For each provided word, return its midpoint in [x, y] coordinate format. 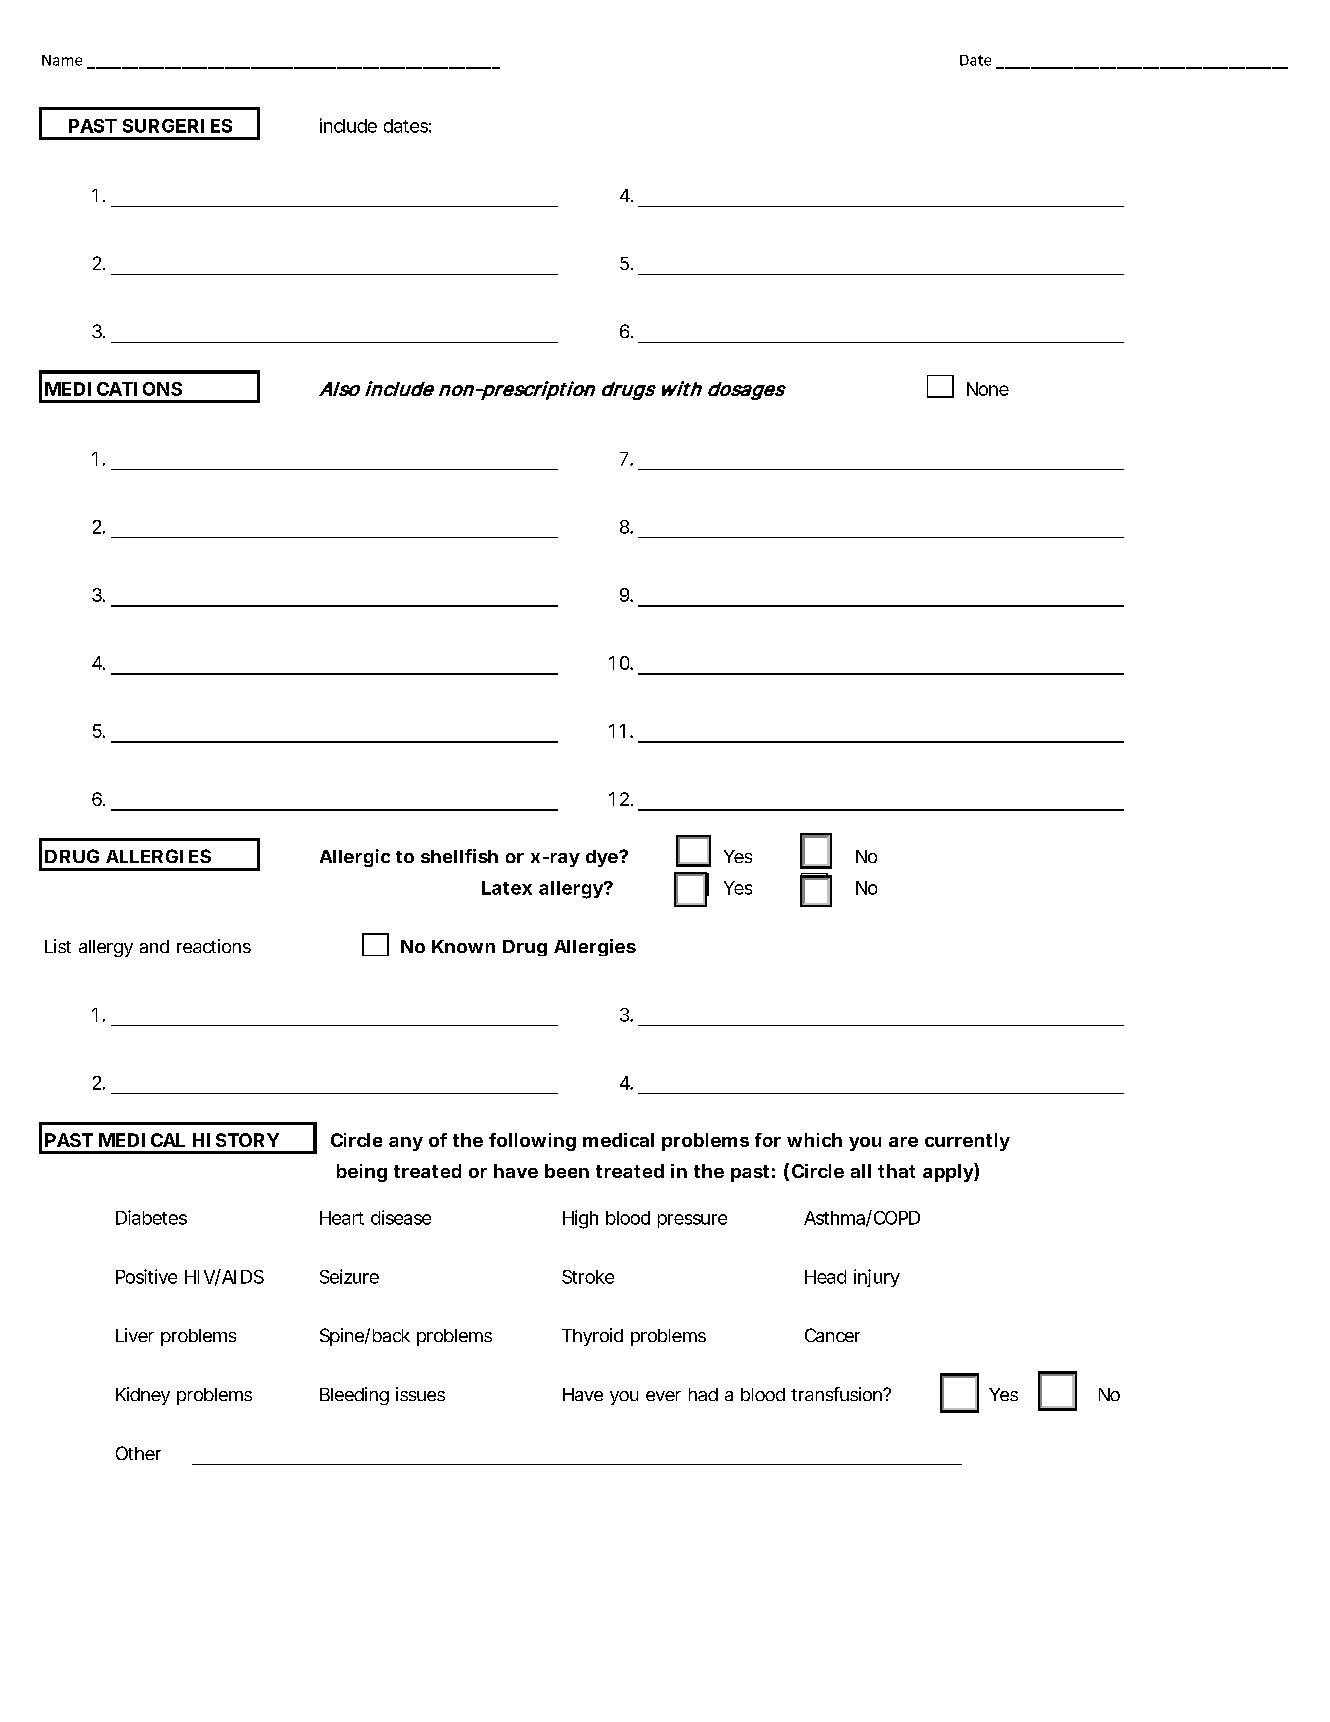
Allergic [355, 858]
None [988, 389]
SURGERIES [177, 126]
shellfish [459, 856]
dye [603, 858]
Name [62, 60]
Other [138, 1453]
